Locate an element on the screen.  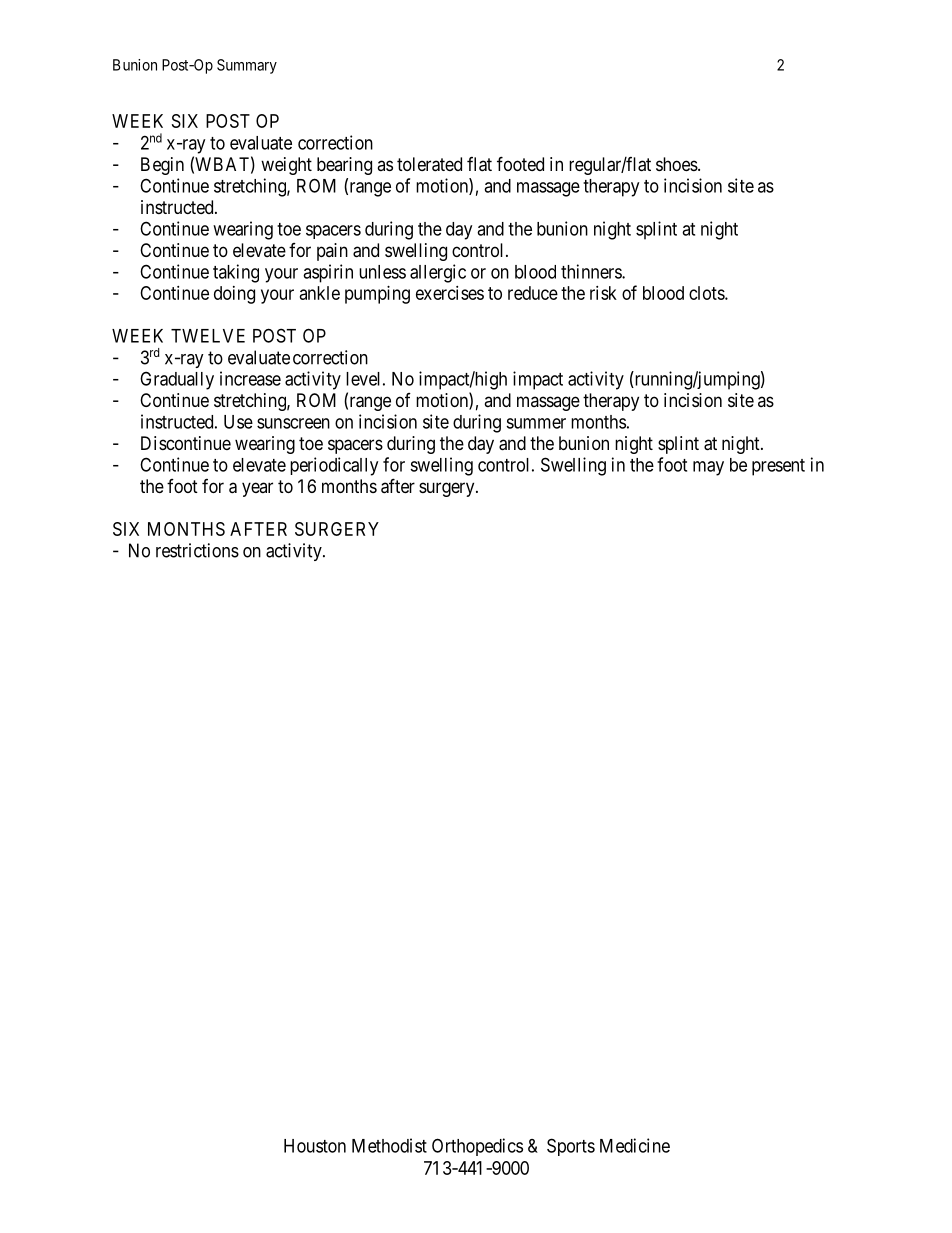
Houston is located at coordinates (315, 1146).
